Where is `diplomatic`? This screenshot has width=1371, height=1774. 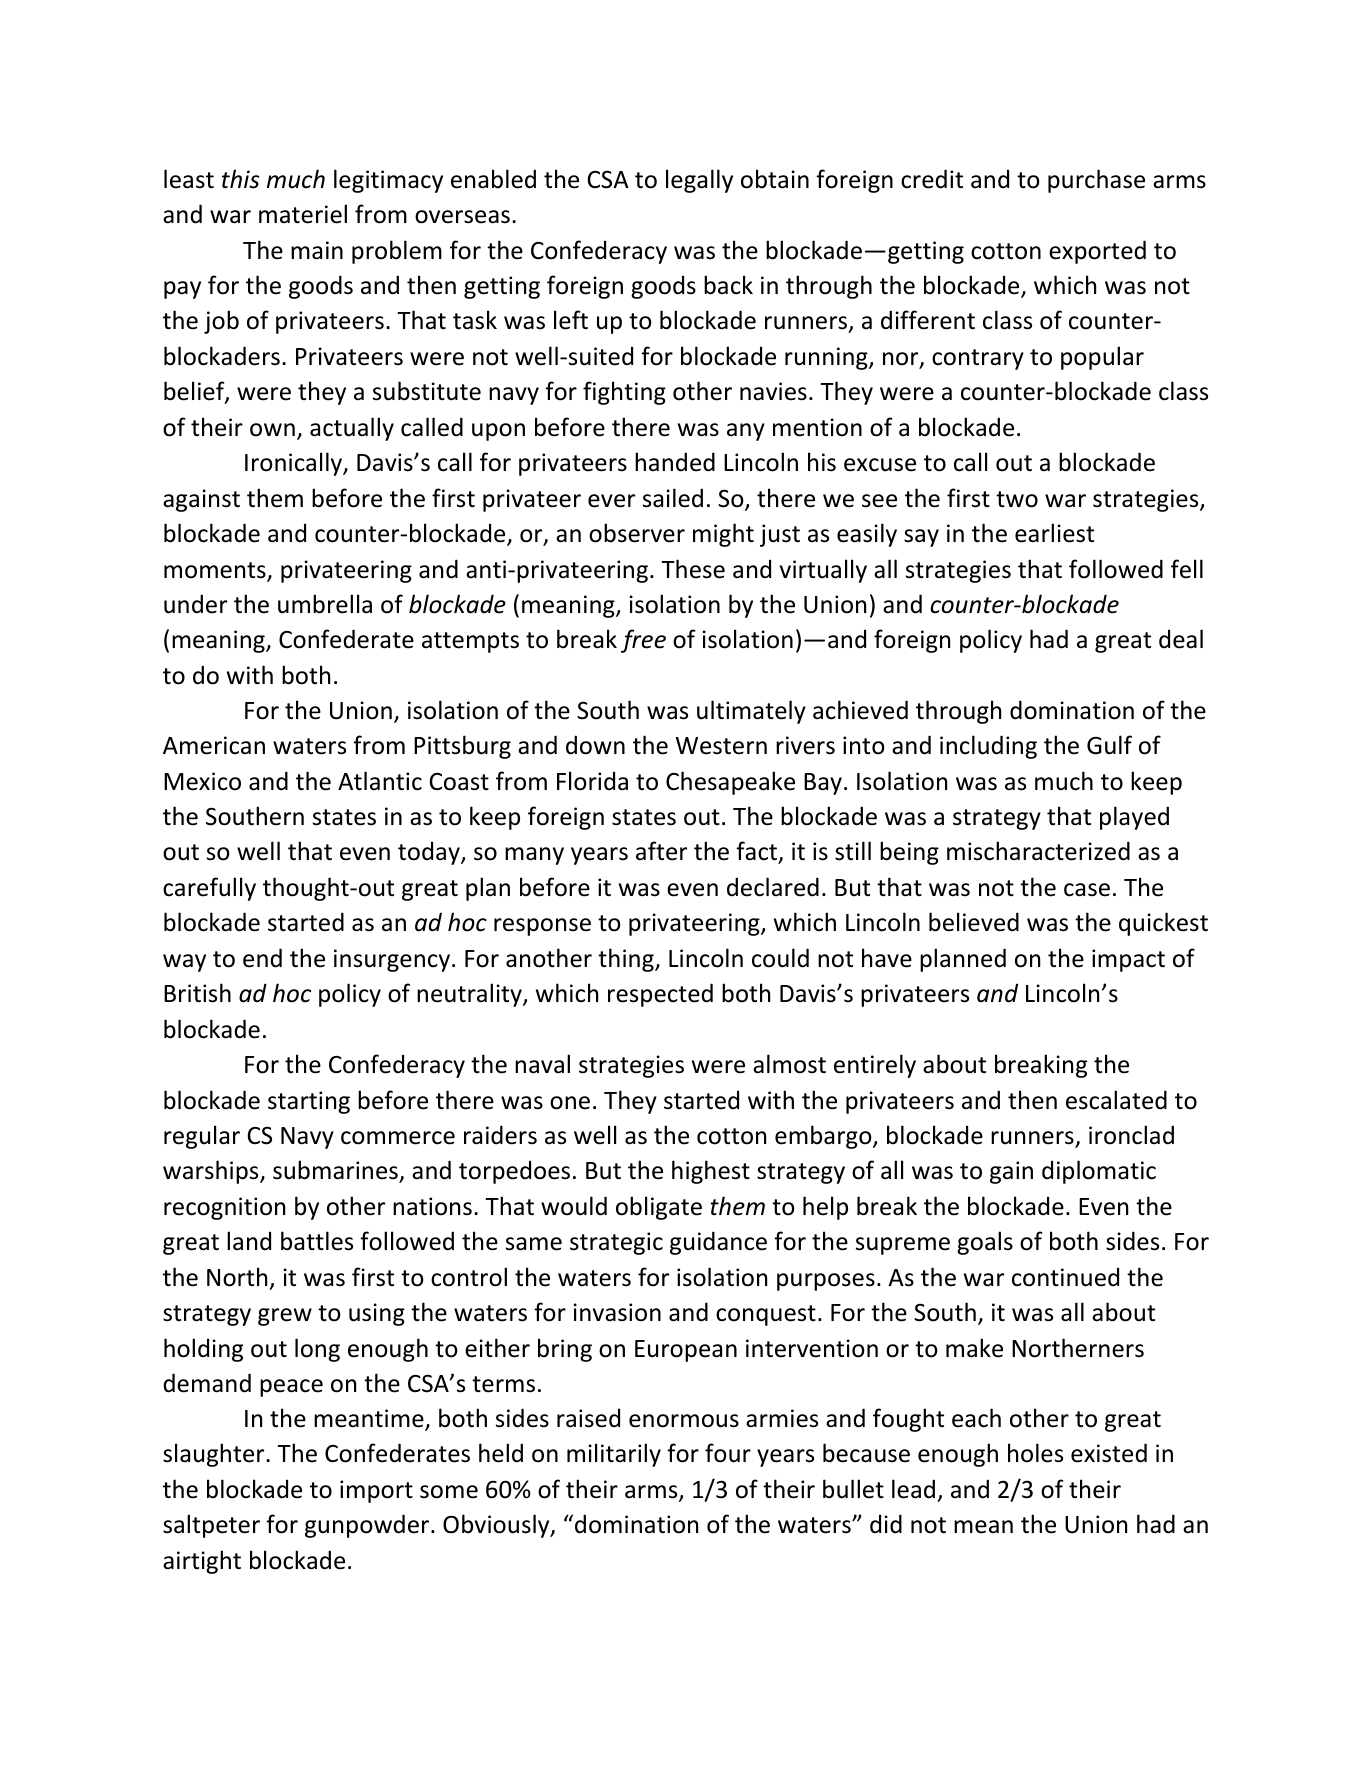 diplomatic is located at coordinates (1099, 1172).
